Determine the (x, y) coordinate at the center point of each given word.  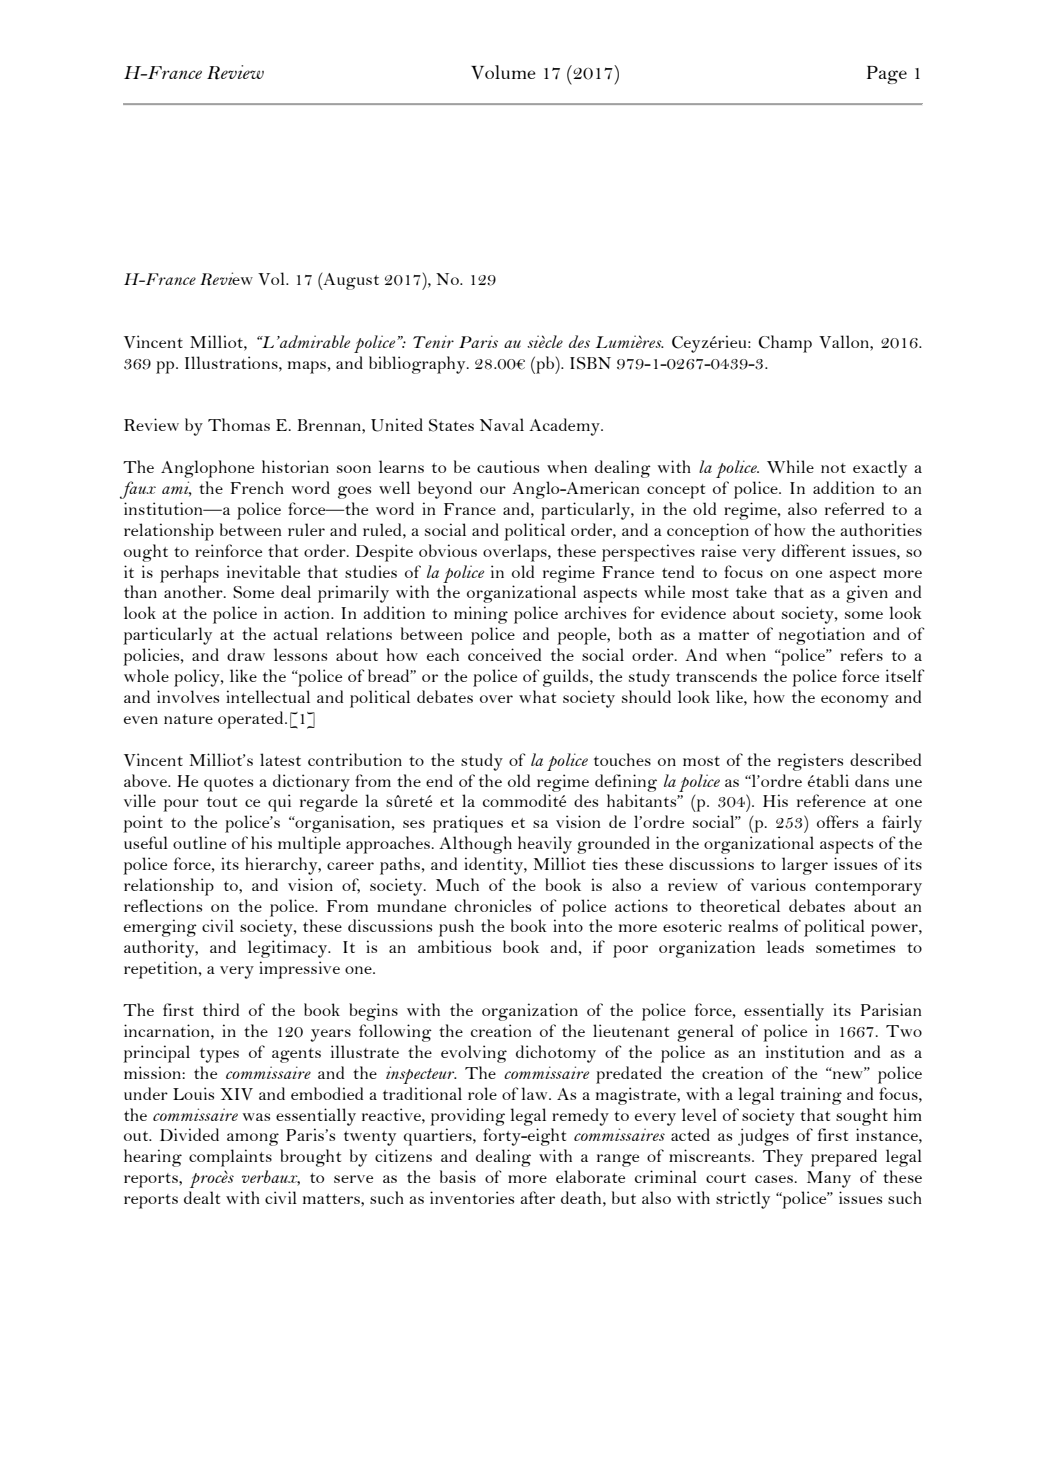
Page (887, 75)
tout (222, 802)
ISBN (590, 363)
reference (831, 800)
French (257, 487)
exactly (880, 469)
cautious (508, 466)
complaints (230, 1158)
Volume (503, 72)
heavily (545, 845)
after (537, 1197)
